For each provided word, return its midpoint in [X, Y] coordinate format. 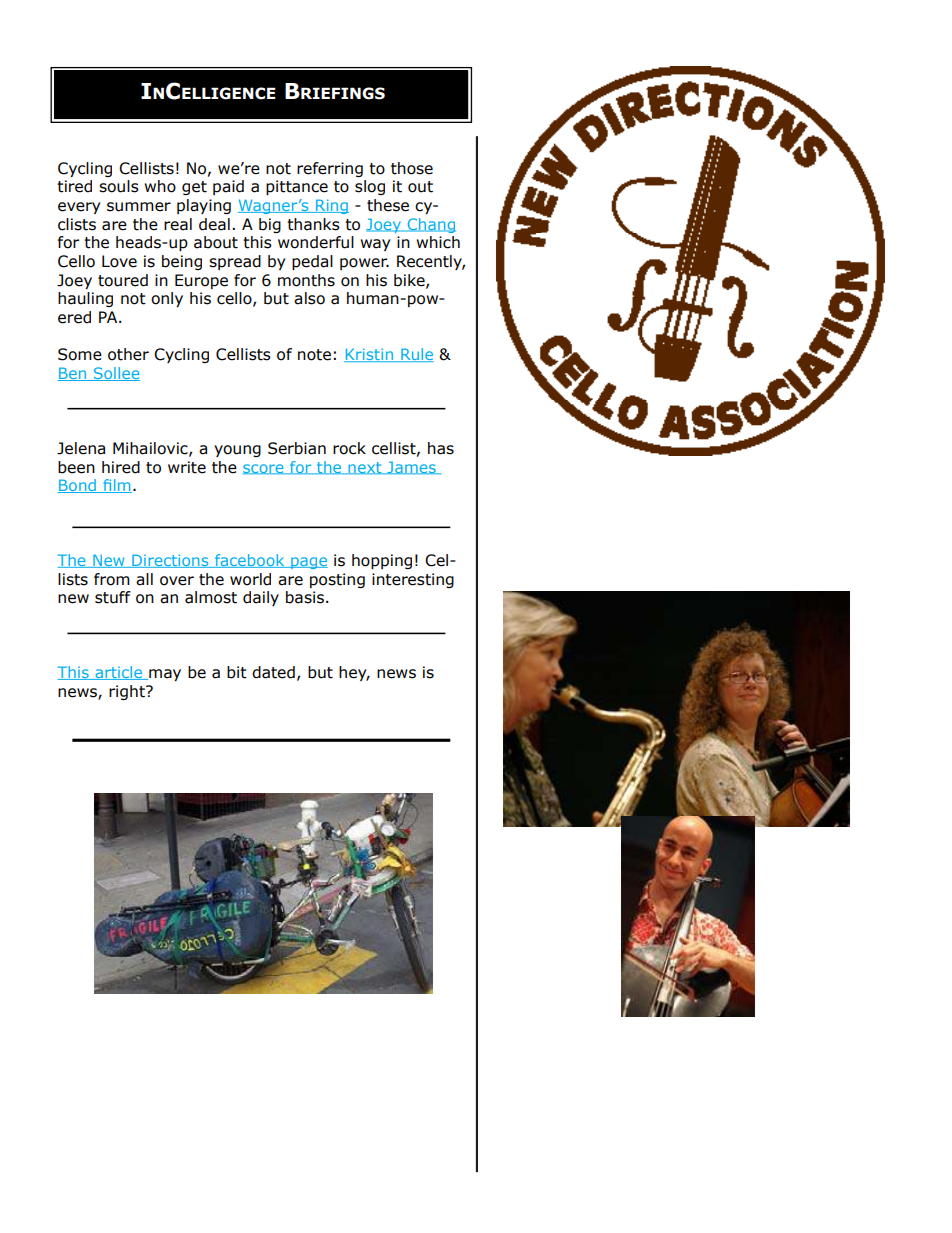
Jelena [81, 448]
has [441, 448]
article [119, 673]
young [237, 451]
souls [119, 186]
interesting [413, 580]
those [412, 168]
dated [273, 672]
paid [228, 187]
